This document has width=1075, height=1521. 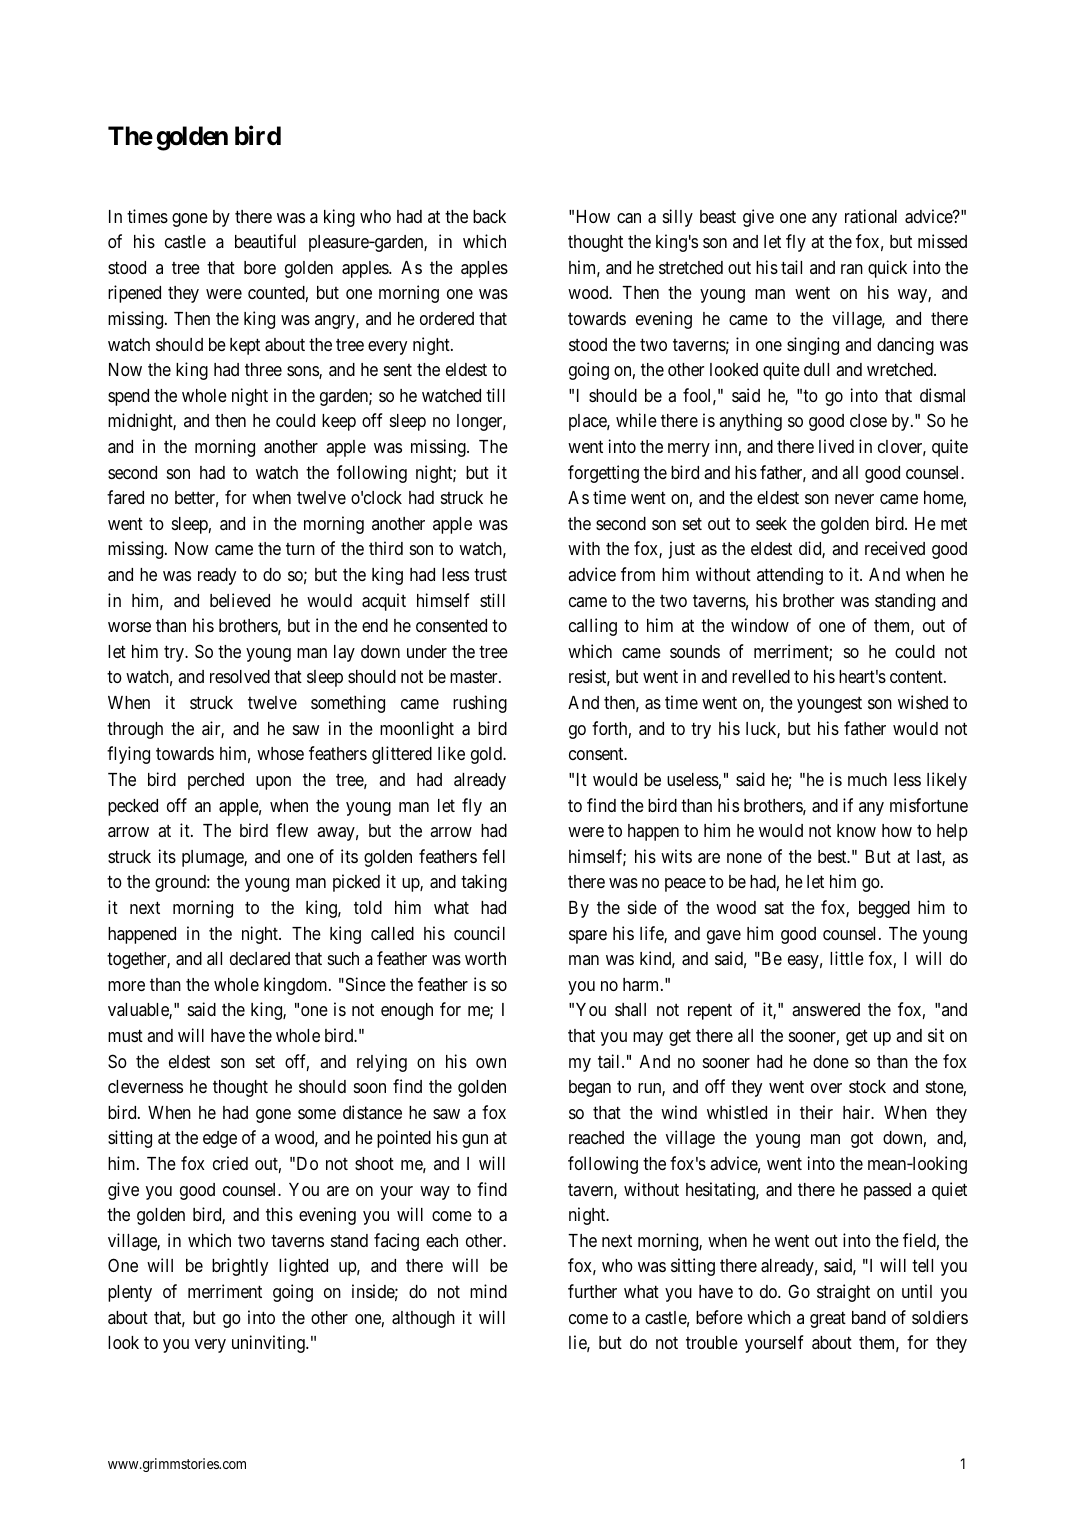 I want to click on forgetting, so click(x=603, y=474).
